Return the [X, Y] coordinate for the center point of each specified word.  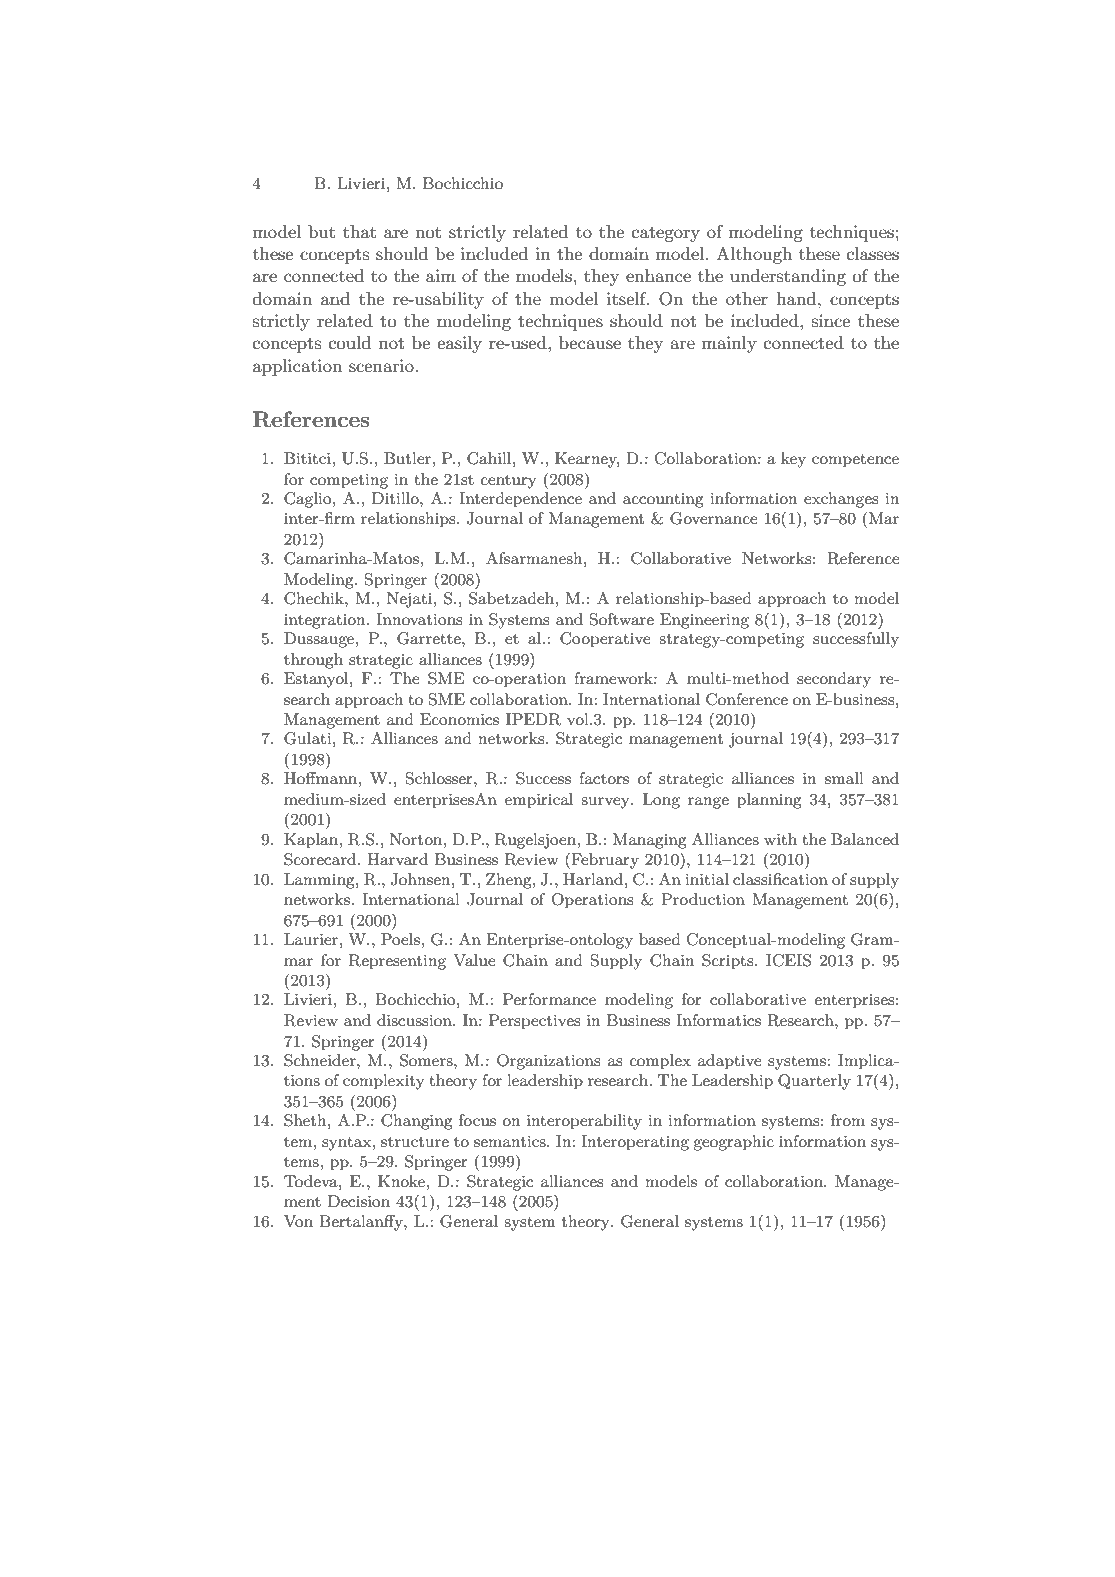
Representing [397, 962]
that [359, 231]
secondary [834, 680]
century [508, 482]
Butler [407, 458]
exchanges [841, 500]
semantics [511, 1141]
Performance [549, 999]
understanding [788, 277]
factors [604, 778]
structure [415, 1142]
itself [628, 299]
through [313, 661]
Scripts [729, 962]
